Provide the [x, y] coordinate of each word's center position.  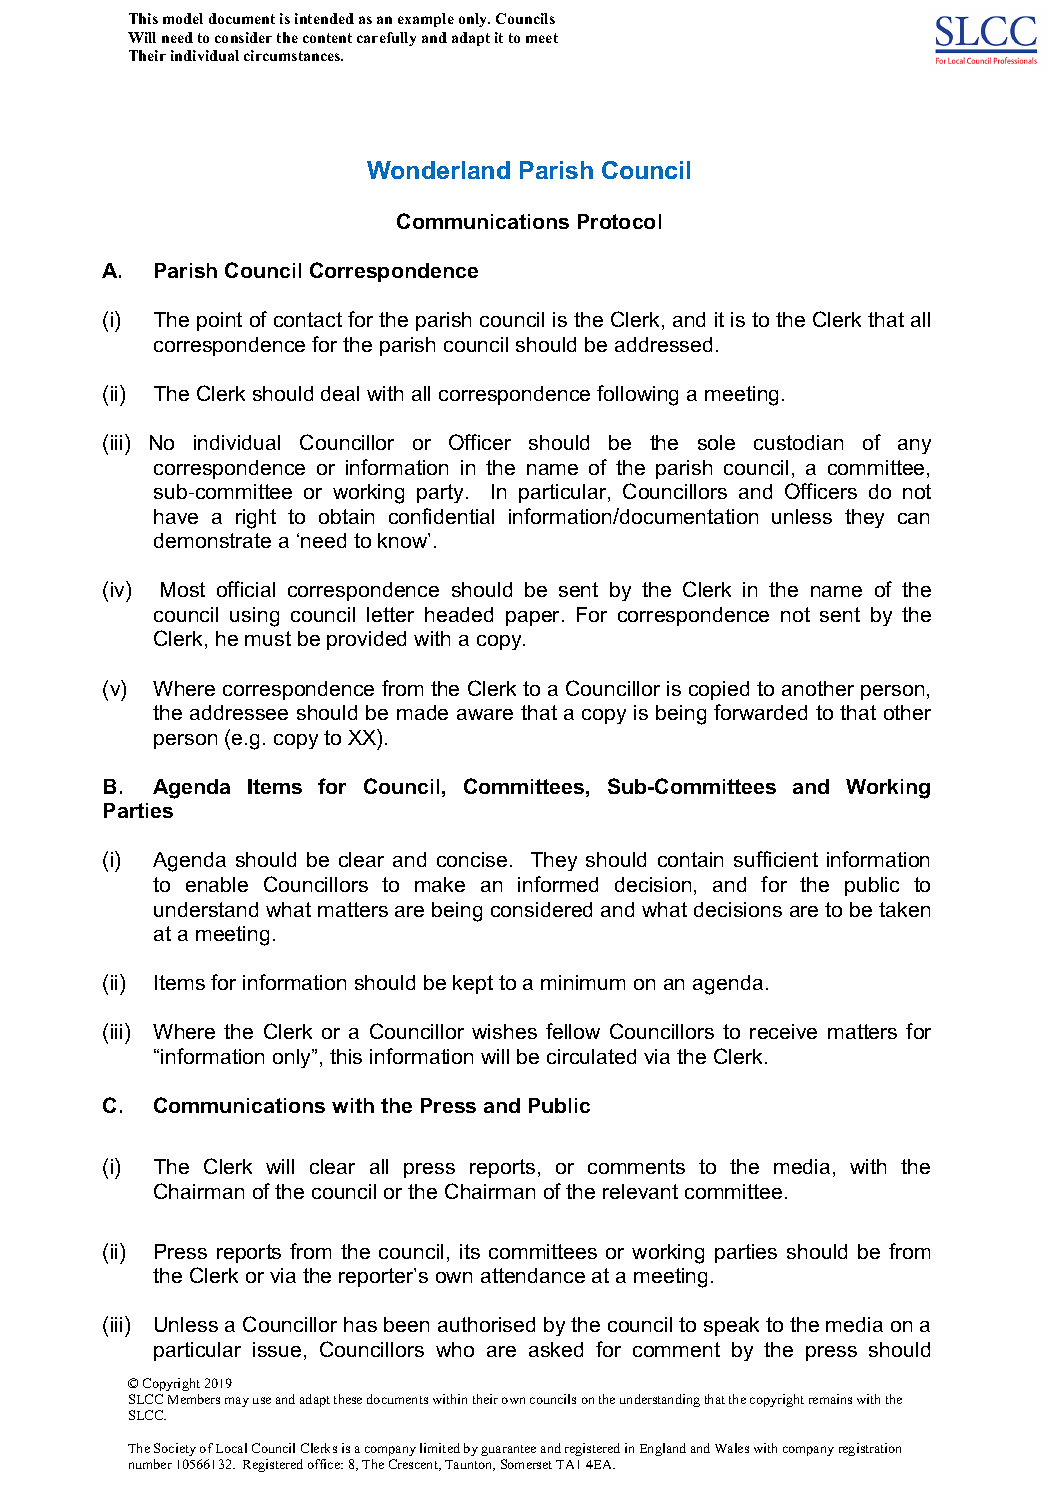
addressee [239, 712]
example [426, 20]
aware [485, 714]
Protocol [619, 221]
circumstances [293, 55]
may [237, 1402]
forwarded [760, 712]
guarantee [508, 1450]
